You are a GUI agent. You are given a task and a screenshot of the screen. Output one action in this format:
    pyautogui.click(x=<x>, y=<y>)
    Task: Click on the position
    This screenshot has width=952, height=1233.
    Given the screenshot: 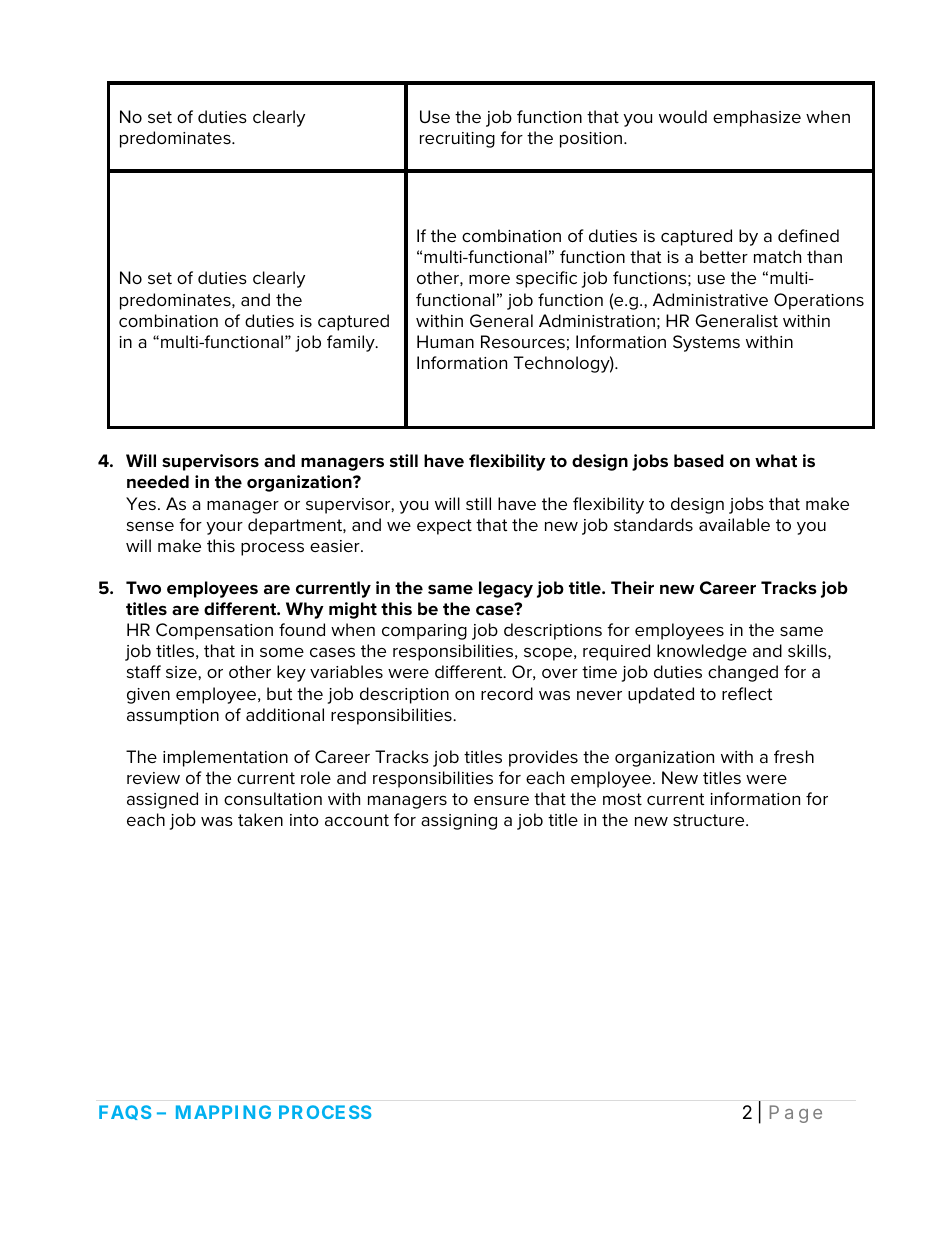 What is the action you would take?
    pyautogui.click(x=592, y=140)
